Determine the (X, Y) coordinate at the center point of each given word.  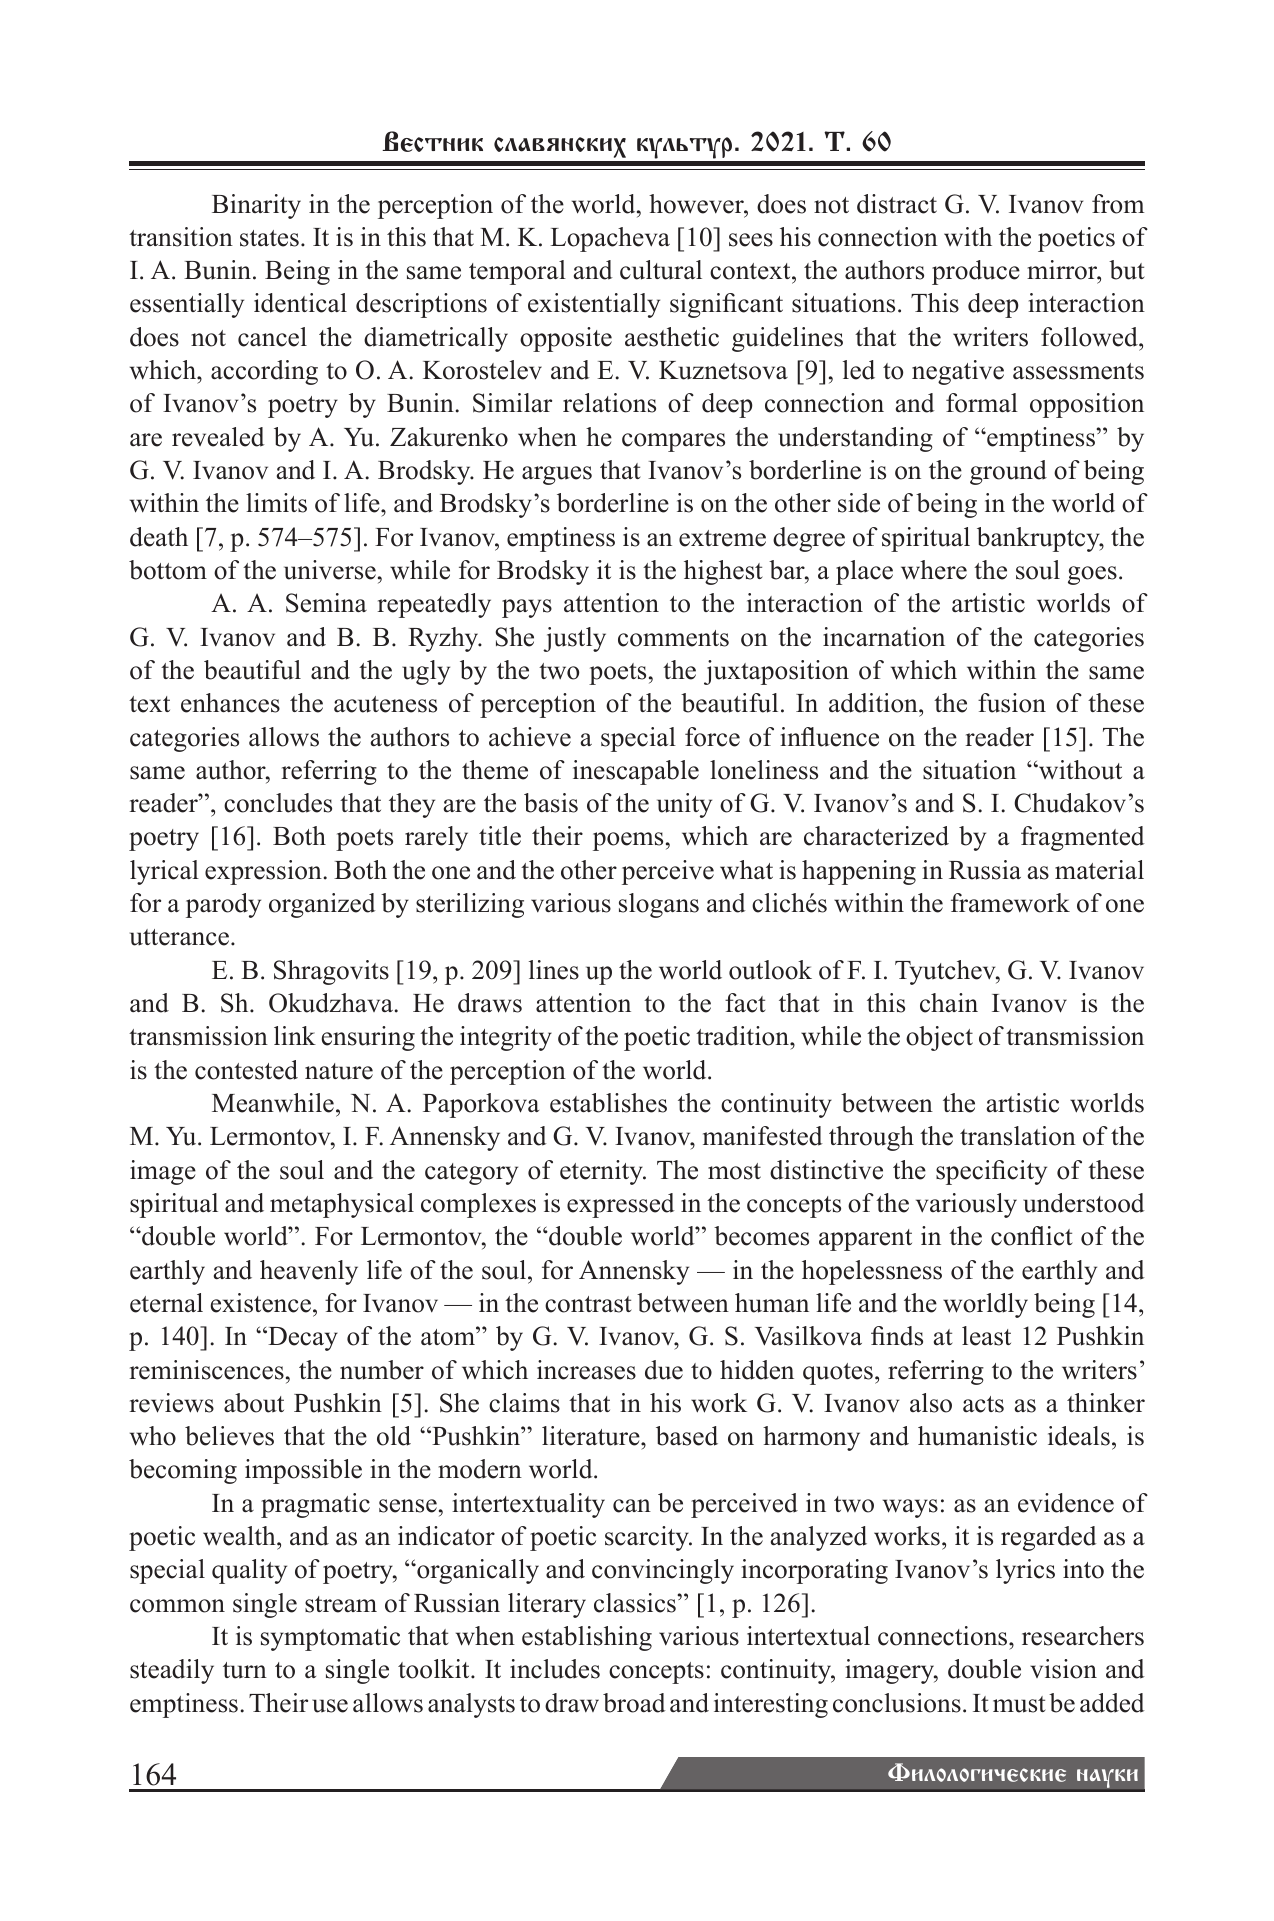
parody (223, 905)
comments (673, 638)
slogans (659, 905)
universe (330, 570)
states (269, 238)
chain (949, 1003)
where (934, 570)
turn (245, 1670)
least (986, 1336)
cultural (661, 270)
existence (261, 1303)
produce (976, 272)
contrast (588, 1304)
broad (634, 1703)
